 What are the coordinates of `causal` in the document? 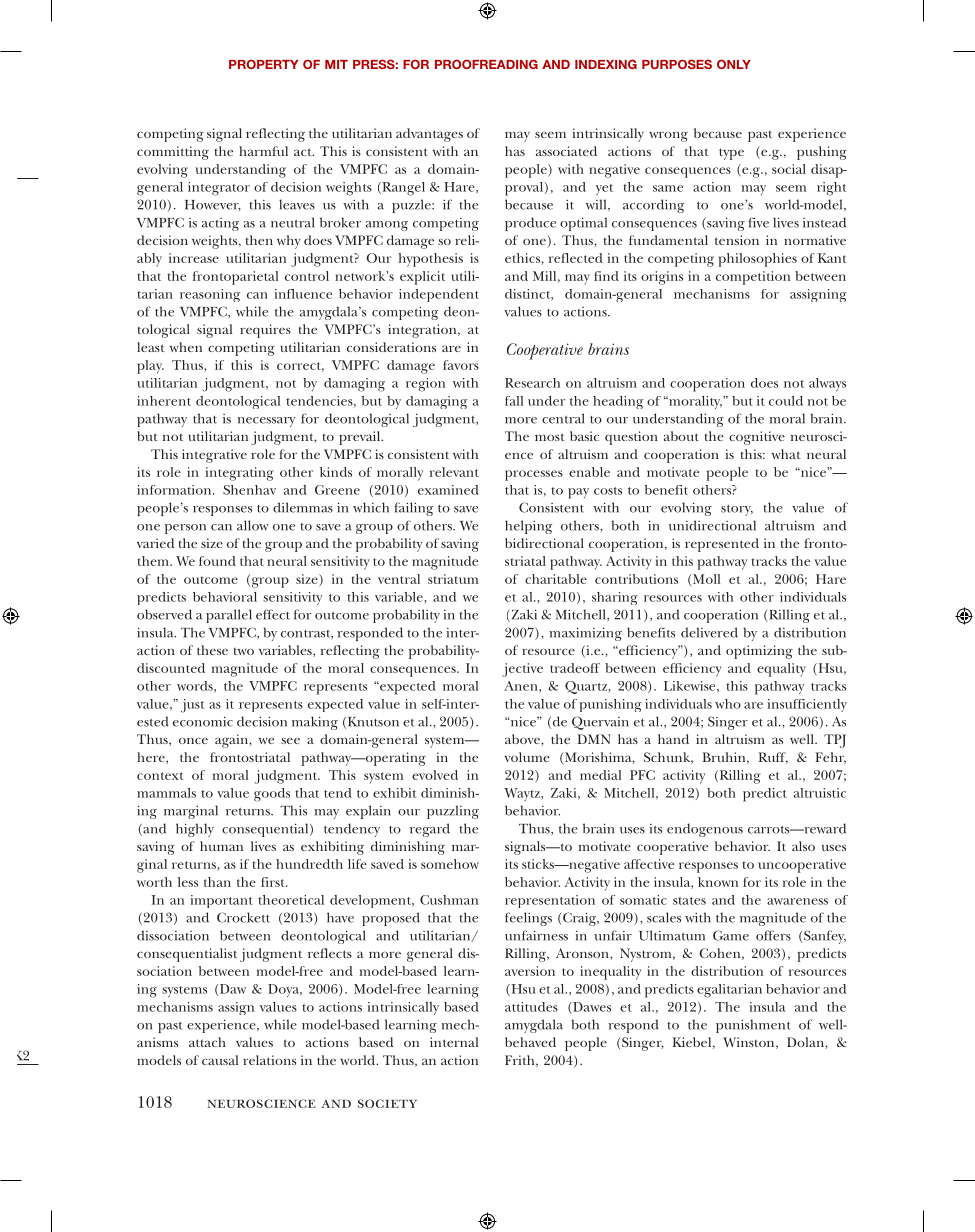 It's located at (220, 1060).
